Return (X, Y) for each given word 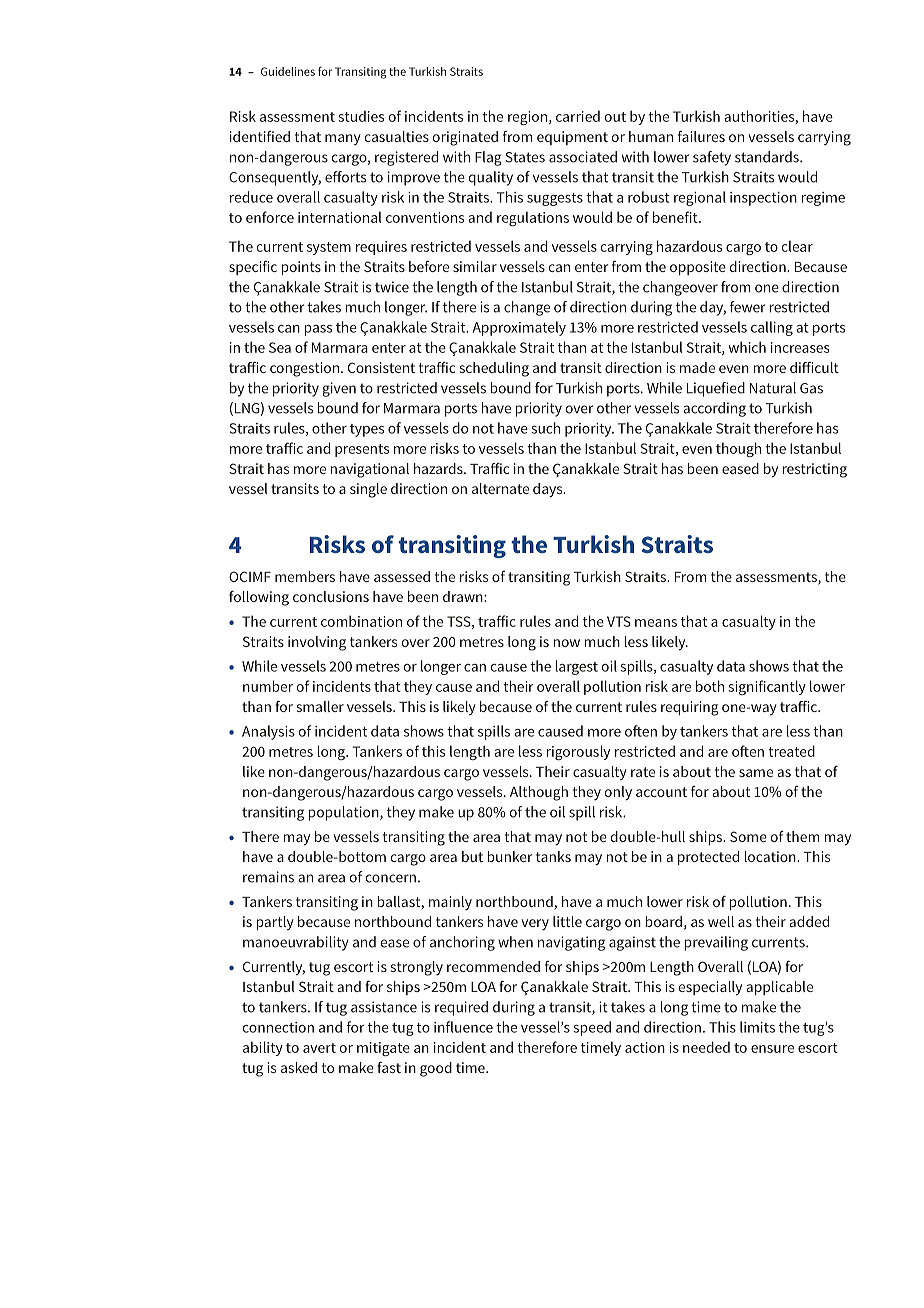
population (344, 813)
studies (361, 116)
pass (318, 330)
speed (592, 1028)
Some (748, 836)
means (656, 623)
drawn (464, 596)
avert (319, 1048)
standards (768, 157)
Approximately (519, 328)
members (305, 576)
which (747, 347)
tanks (553, 856)
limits (757, 1027)
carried (578, 116)
